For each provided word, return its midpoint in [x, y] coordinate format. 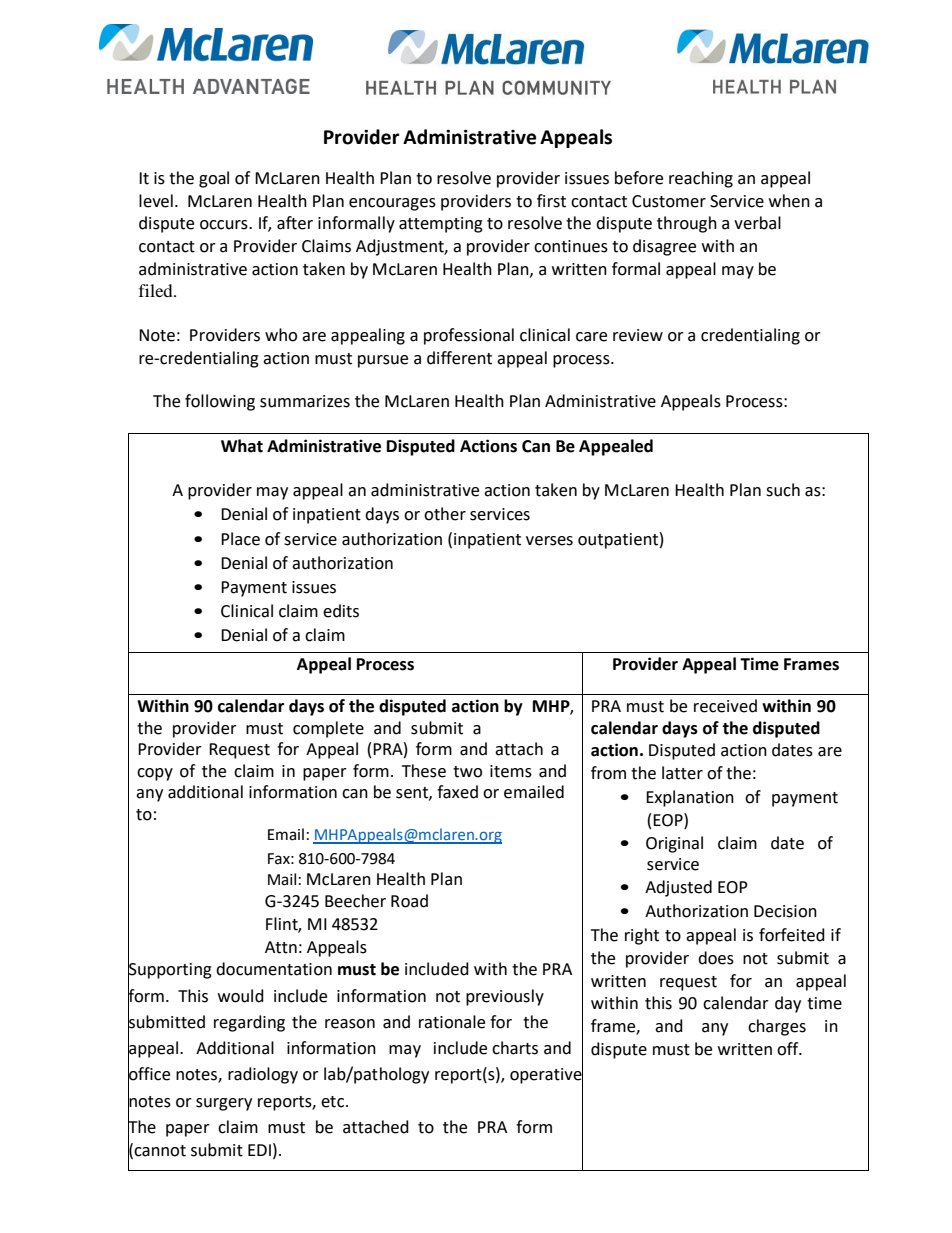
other [445, 514]
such [783, 490]
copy [155, 774]
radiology [263, 1075]
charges [777, 1027]
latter [682, 773]
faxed [457, 792]
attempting [441, 225]
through [687, 224]
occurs [225, 225]
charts [515, 1048]
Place [240, 539]
